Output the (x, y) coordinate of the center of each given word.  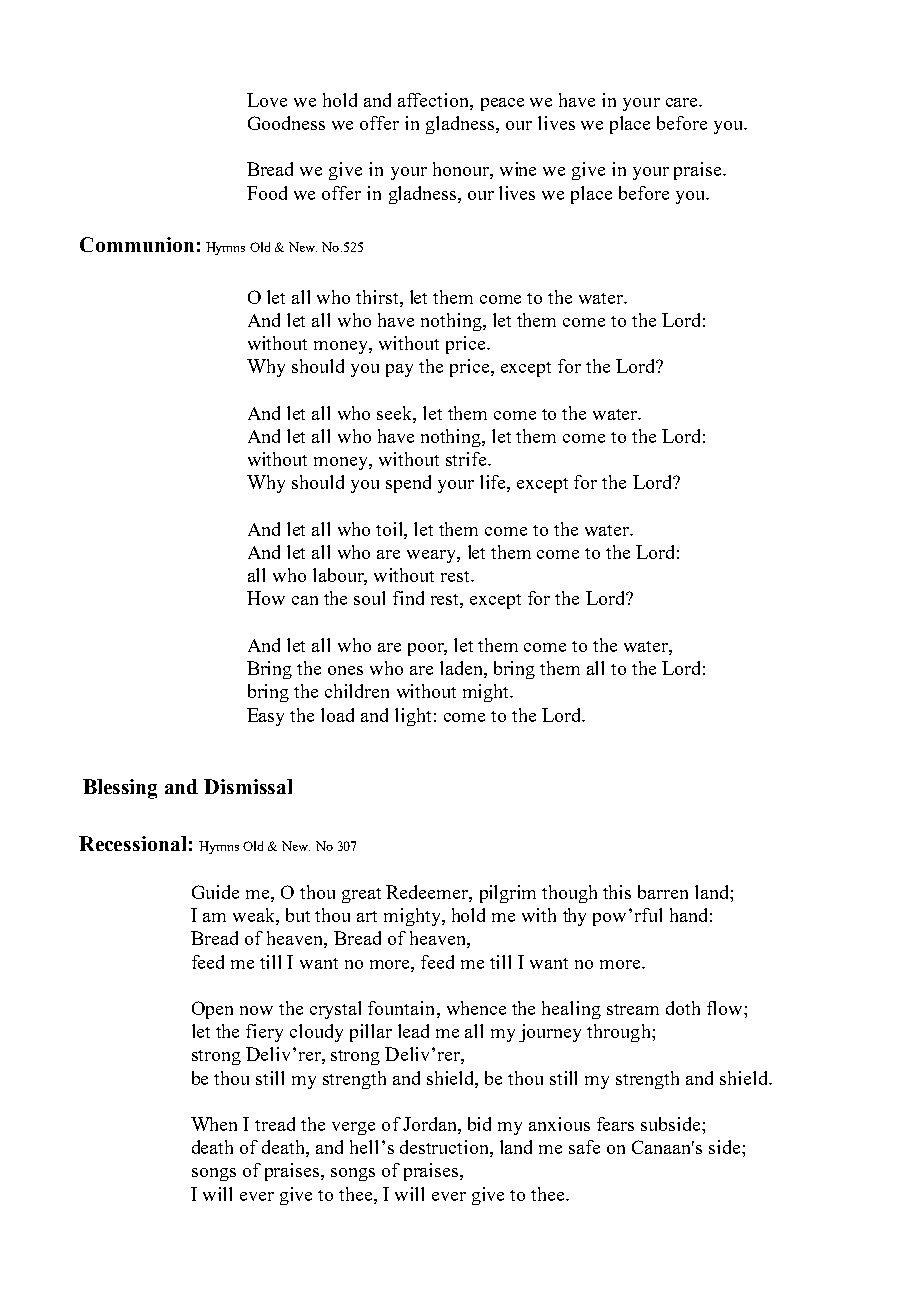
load (337, 715)
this (617, 892)
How (266, 598)
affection (434, 100)
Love (267, 100)
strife (467, 459)
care (683, 102)
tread (275, 1124)
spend (408, 484)
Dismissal (248, 786)
